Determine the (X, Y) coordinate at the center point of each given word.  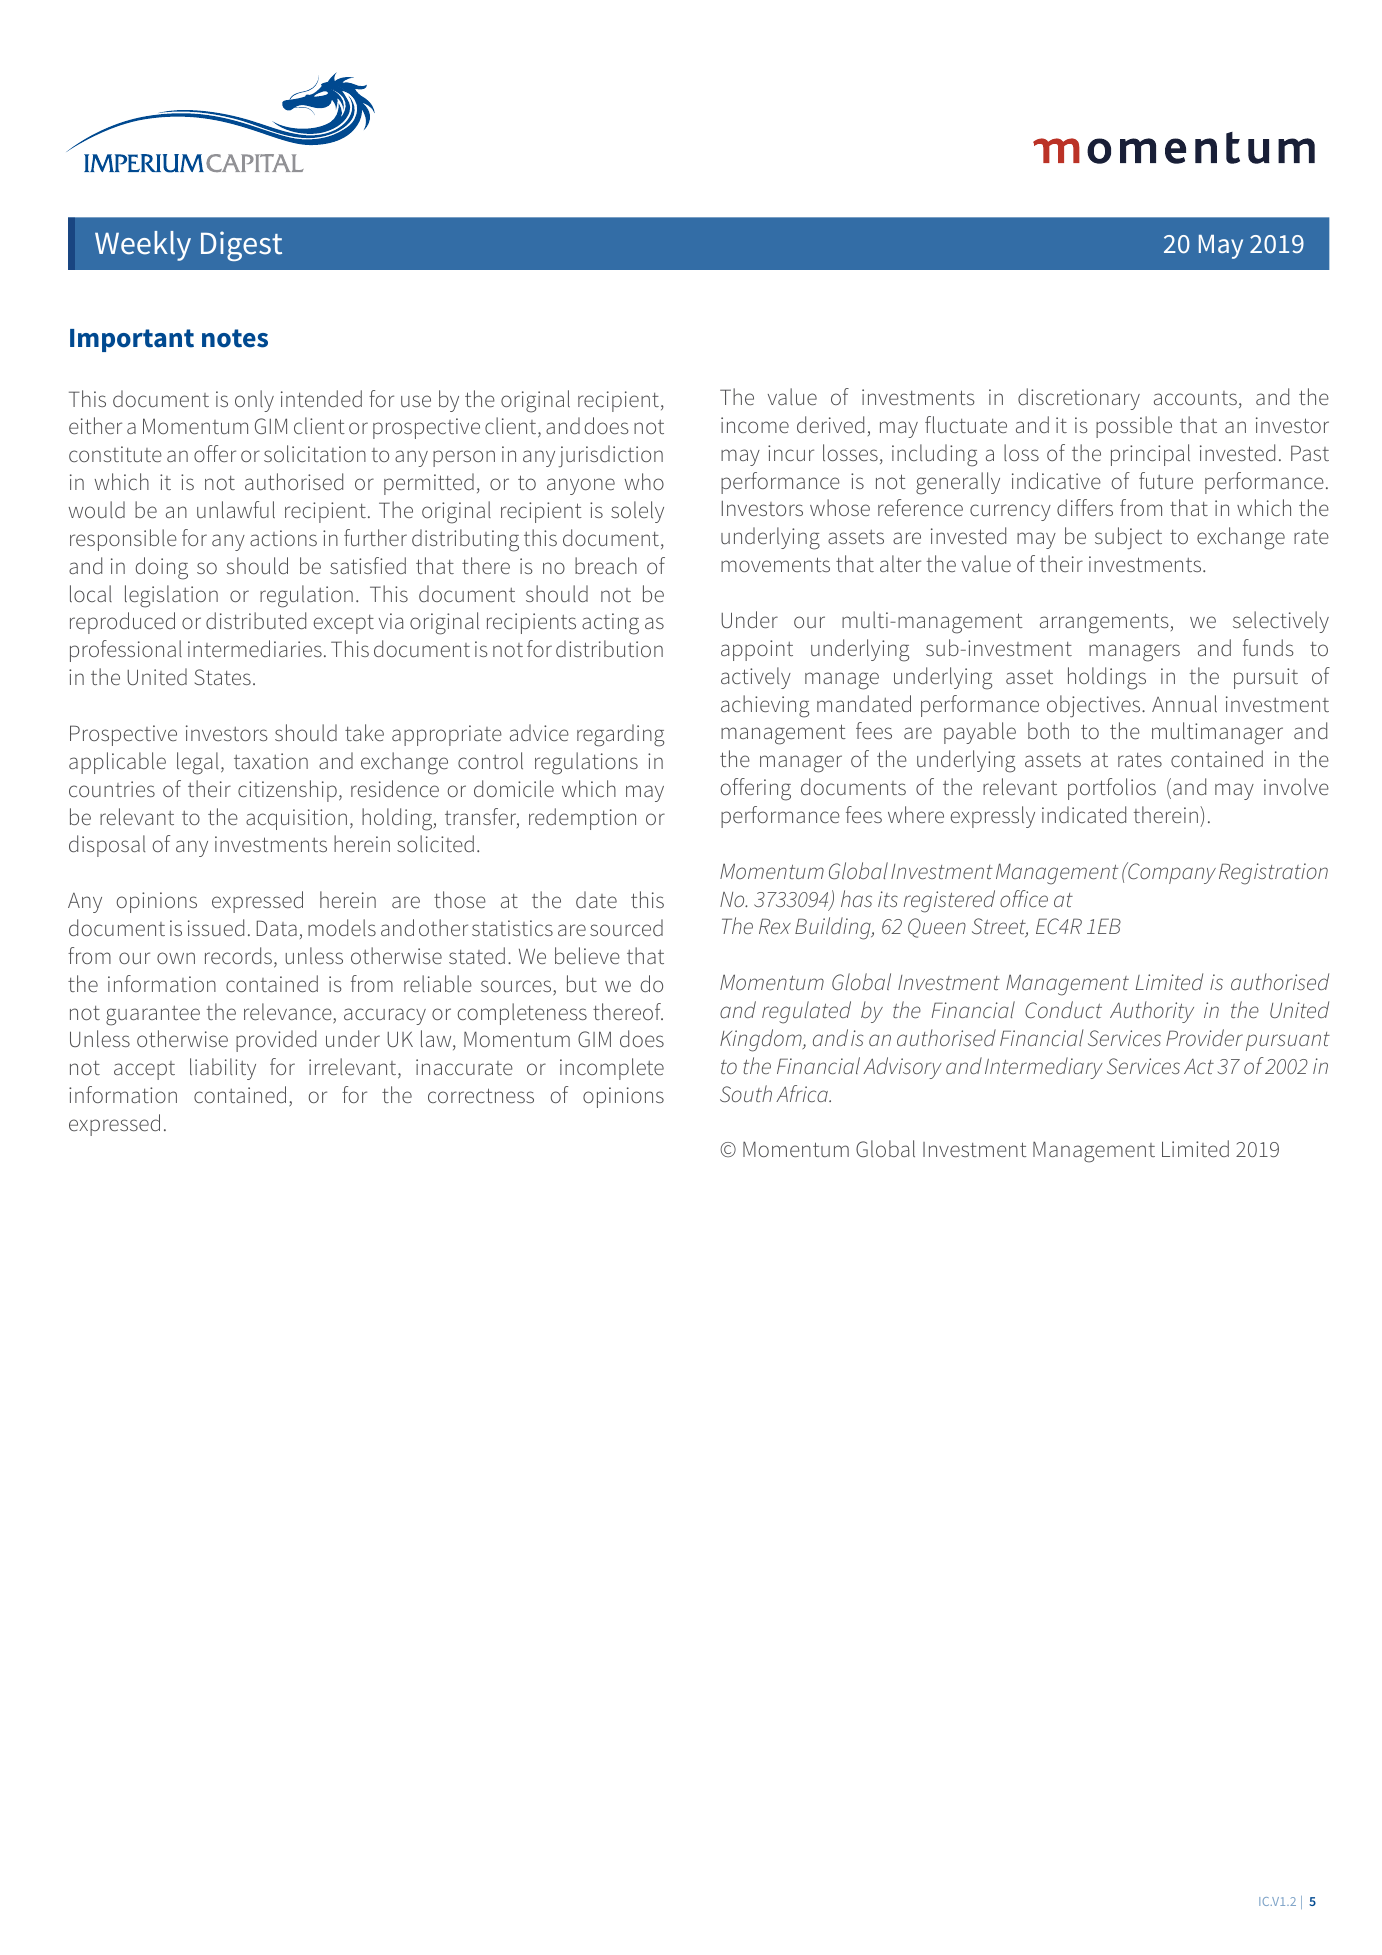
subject (1128, 538)
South (746, 1093)
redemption (582, 819)
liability (223, 1069)
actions (283, 538)
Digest (241, 246)
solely (637, 512)
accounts (1195, 398)
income (755, 425)
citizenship (287, 791)
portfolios (1112, 789)
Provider (1204, 1037)
